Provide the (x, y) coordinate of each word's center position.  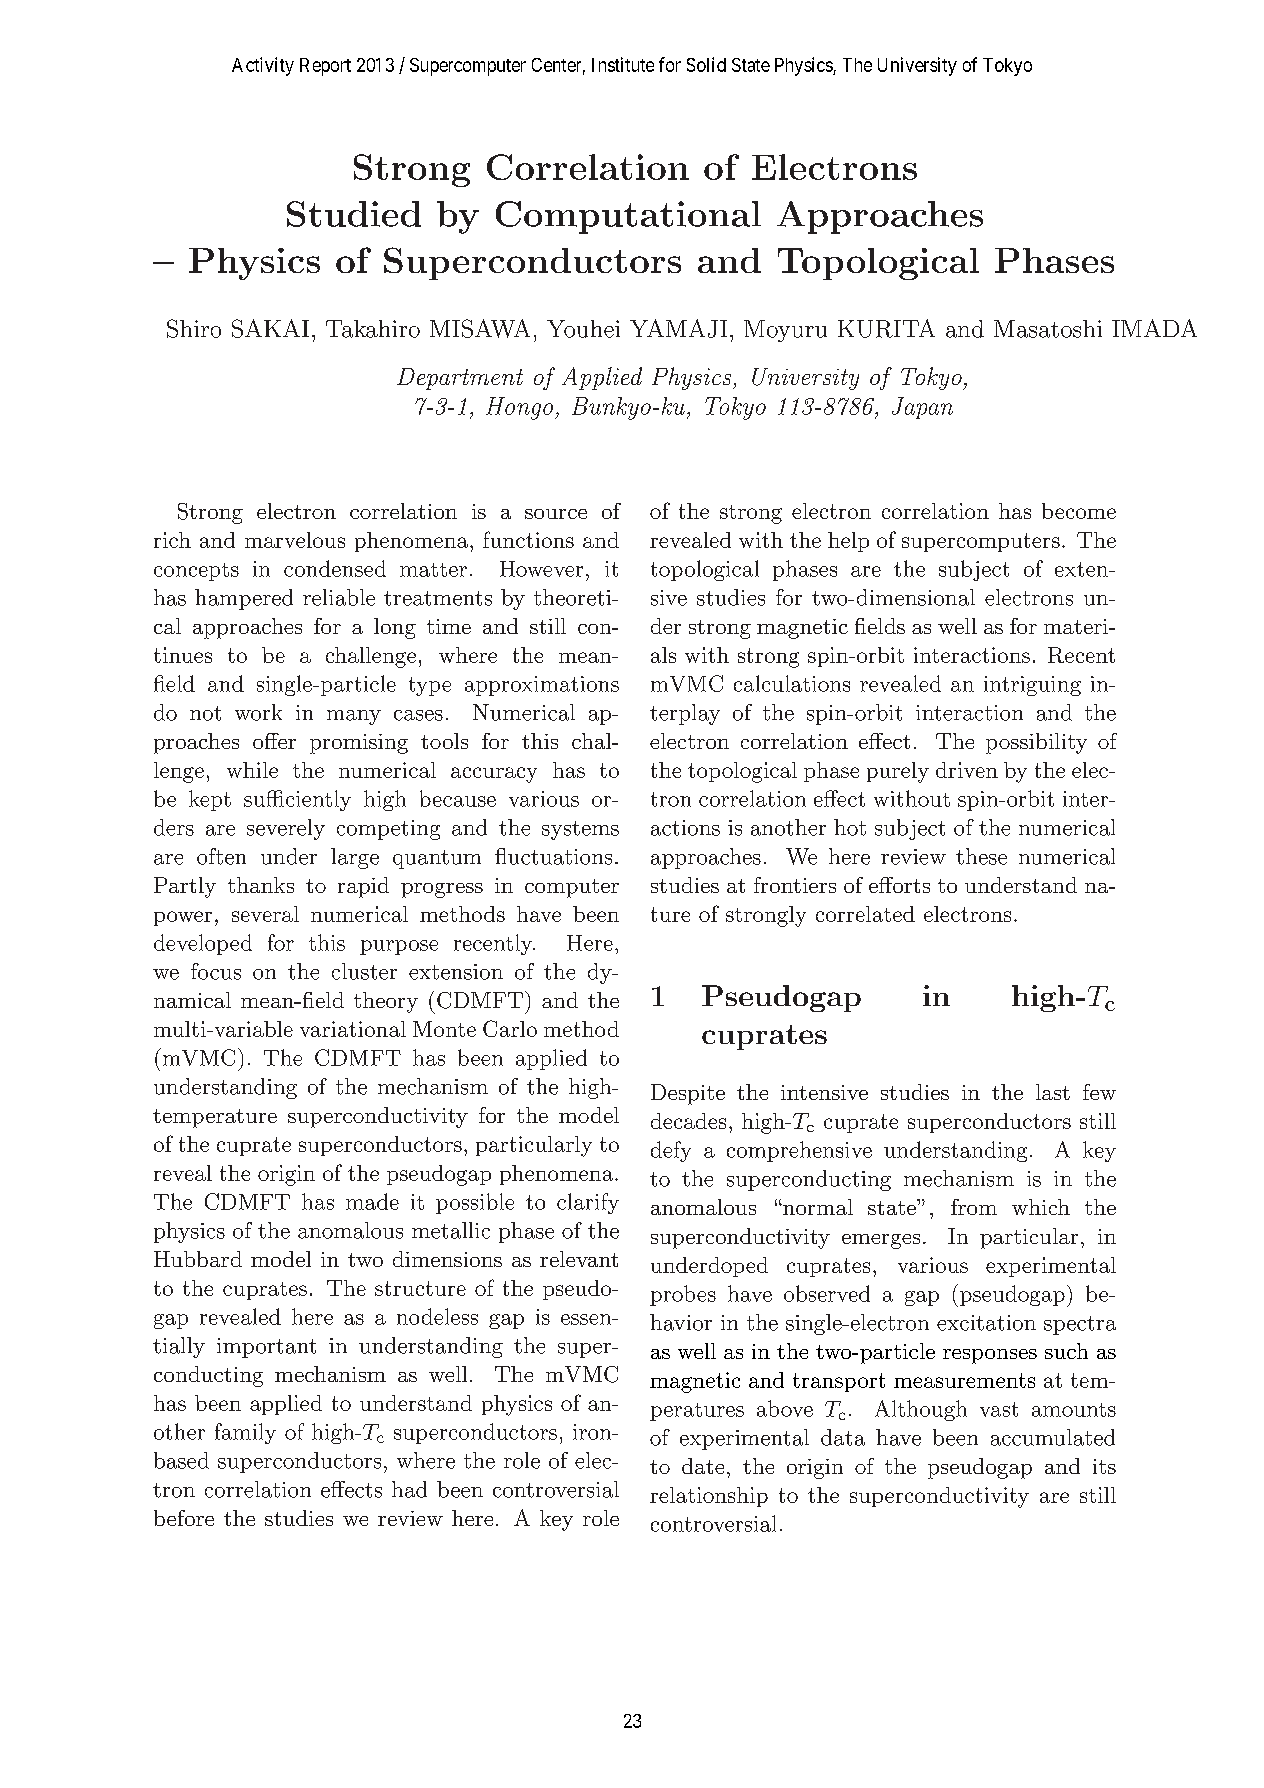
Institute (623, 64)
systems (580, 830)
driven (967, 770)
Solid (706, 64)
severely (286, 829)
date (703, 1466)
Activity (263, 66)
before (184, 1518)
